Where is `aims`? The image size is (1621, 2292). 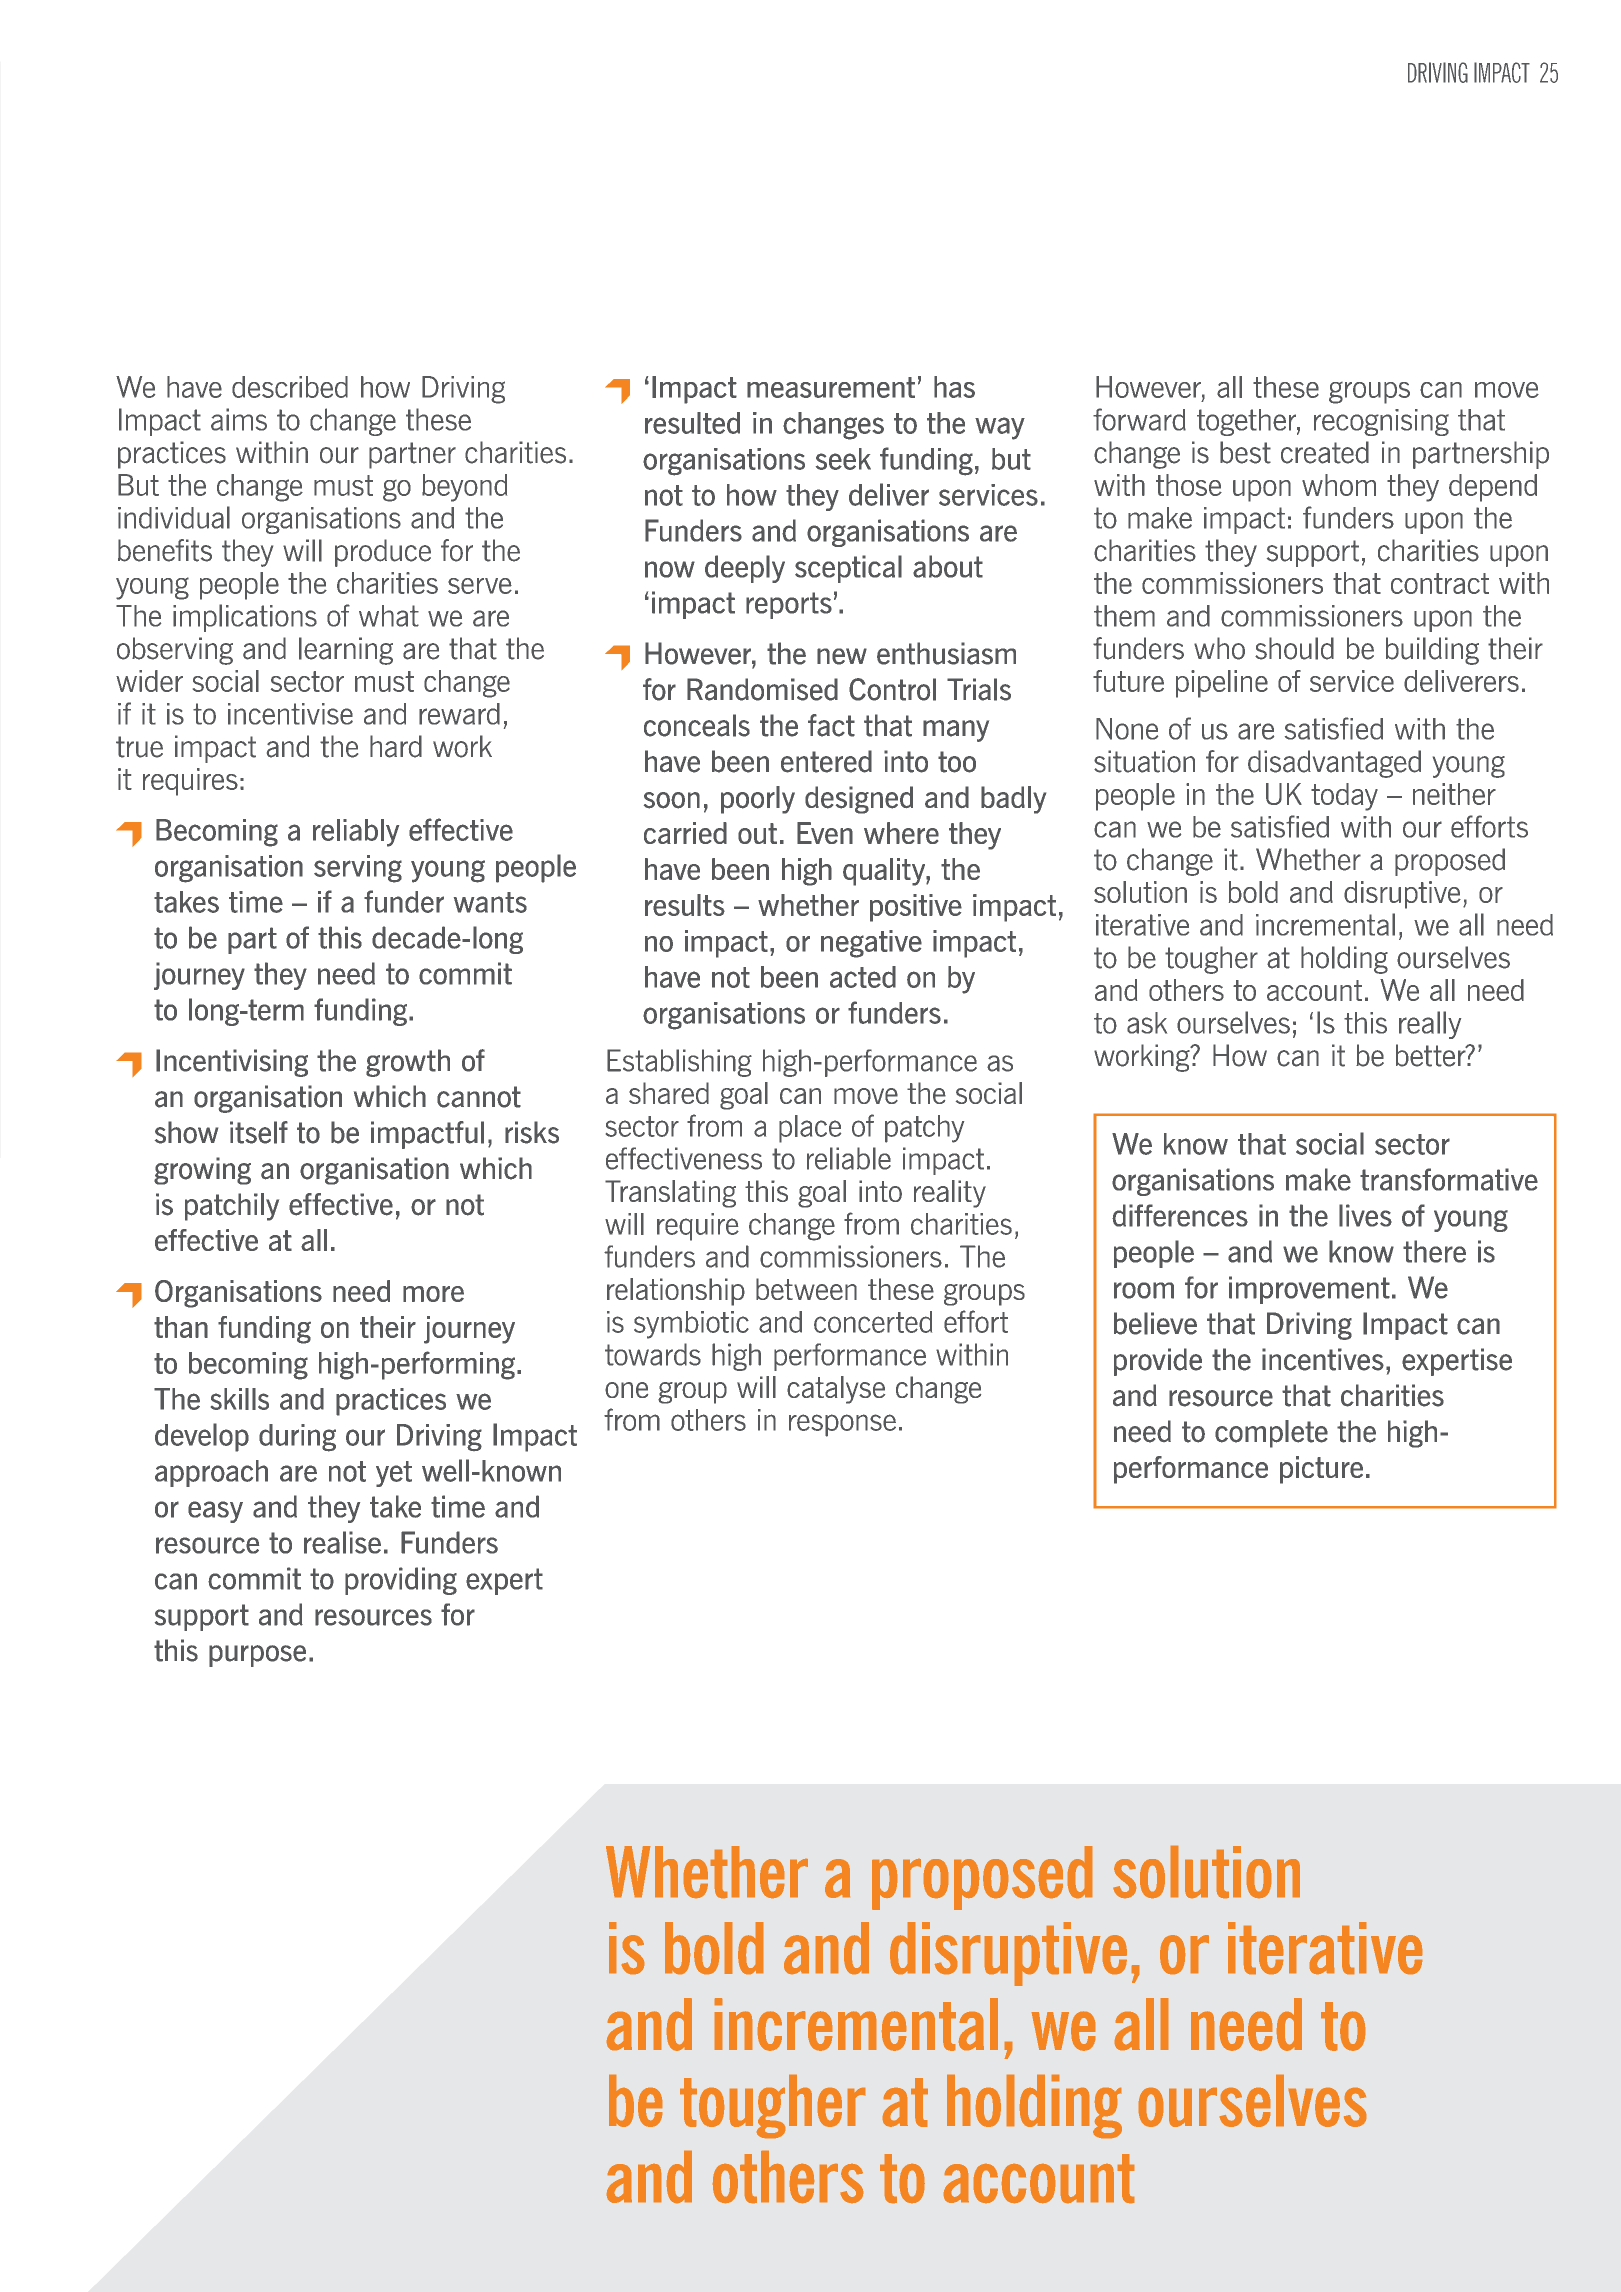 aims is located at coordinates (239, 419).
